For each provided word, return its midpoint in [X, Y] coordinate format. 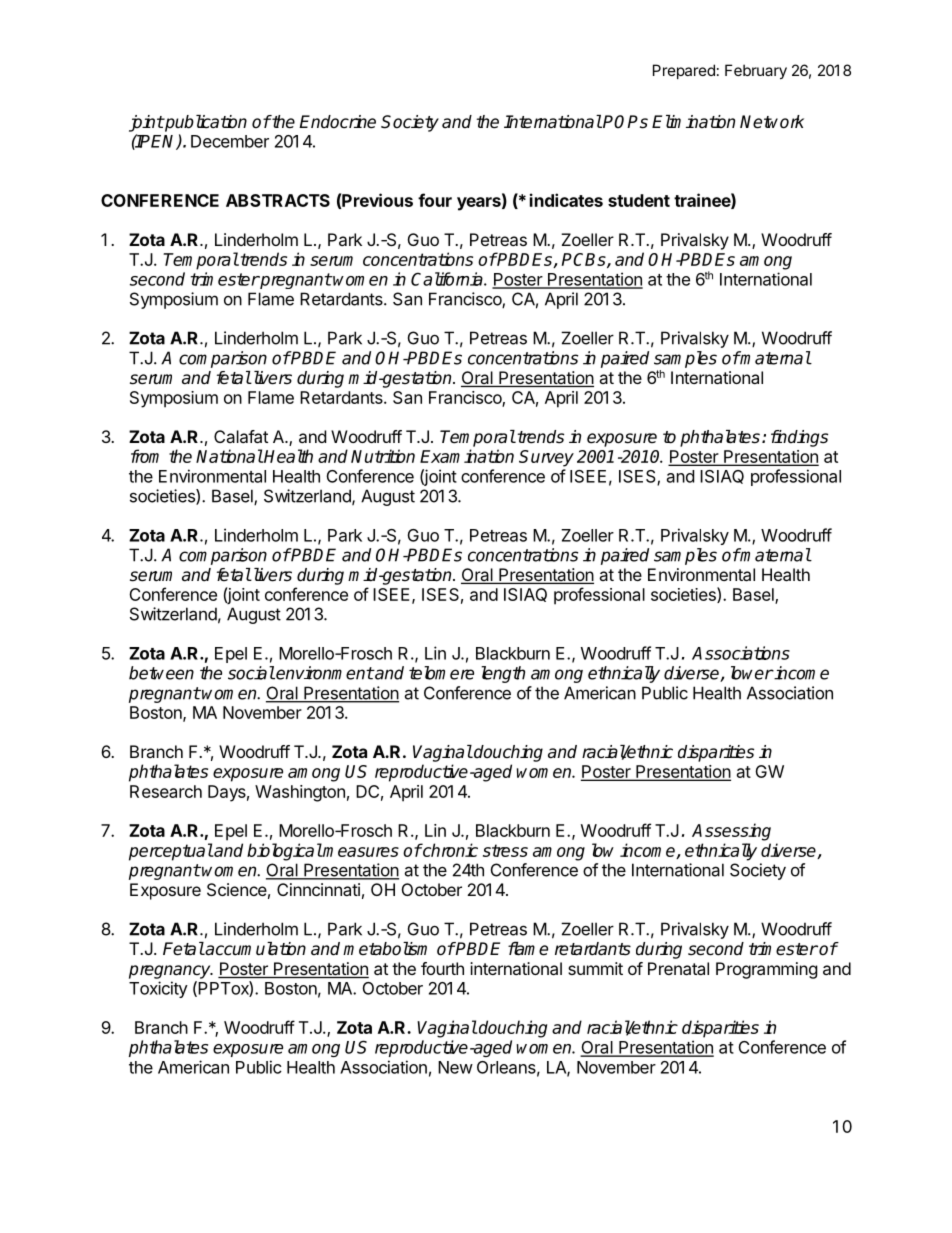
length [503, 674]
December [230, 141]
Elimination [693, 122]
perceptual [171, 852]
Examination [467, 456]
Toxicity [158, 989]
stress [505, 850]
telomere [441, 673]
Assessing [731, 832]
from [145, 456]
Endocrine [337, 122]
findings [799, 438]
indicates [566, 200]
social [251, 673]
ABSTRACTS [278, 200]
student [639, 200]
